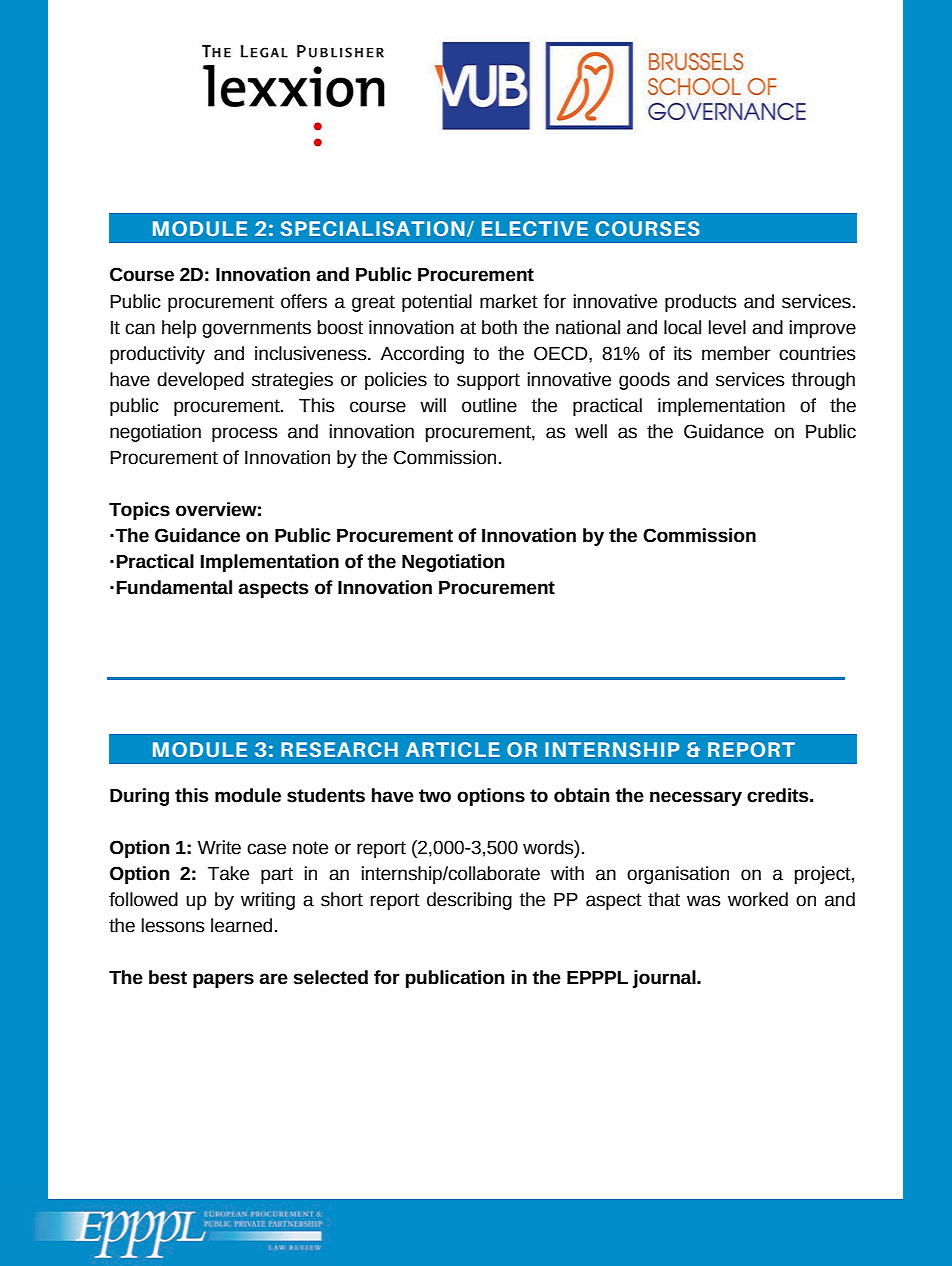 The width and height of the screenshot is (952, 1266). What do you see at coordinates (223, 980) in the screenshot?
I see `papers` at bounding box center [223, 980].
